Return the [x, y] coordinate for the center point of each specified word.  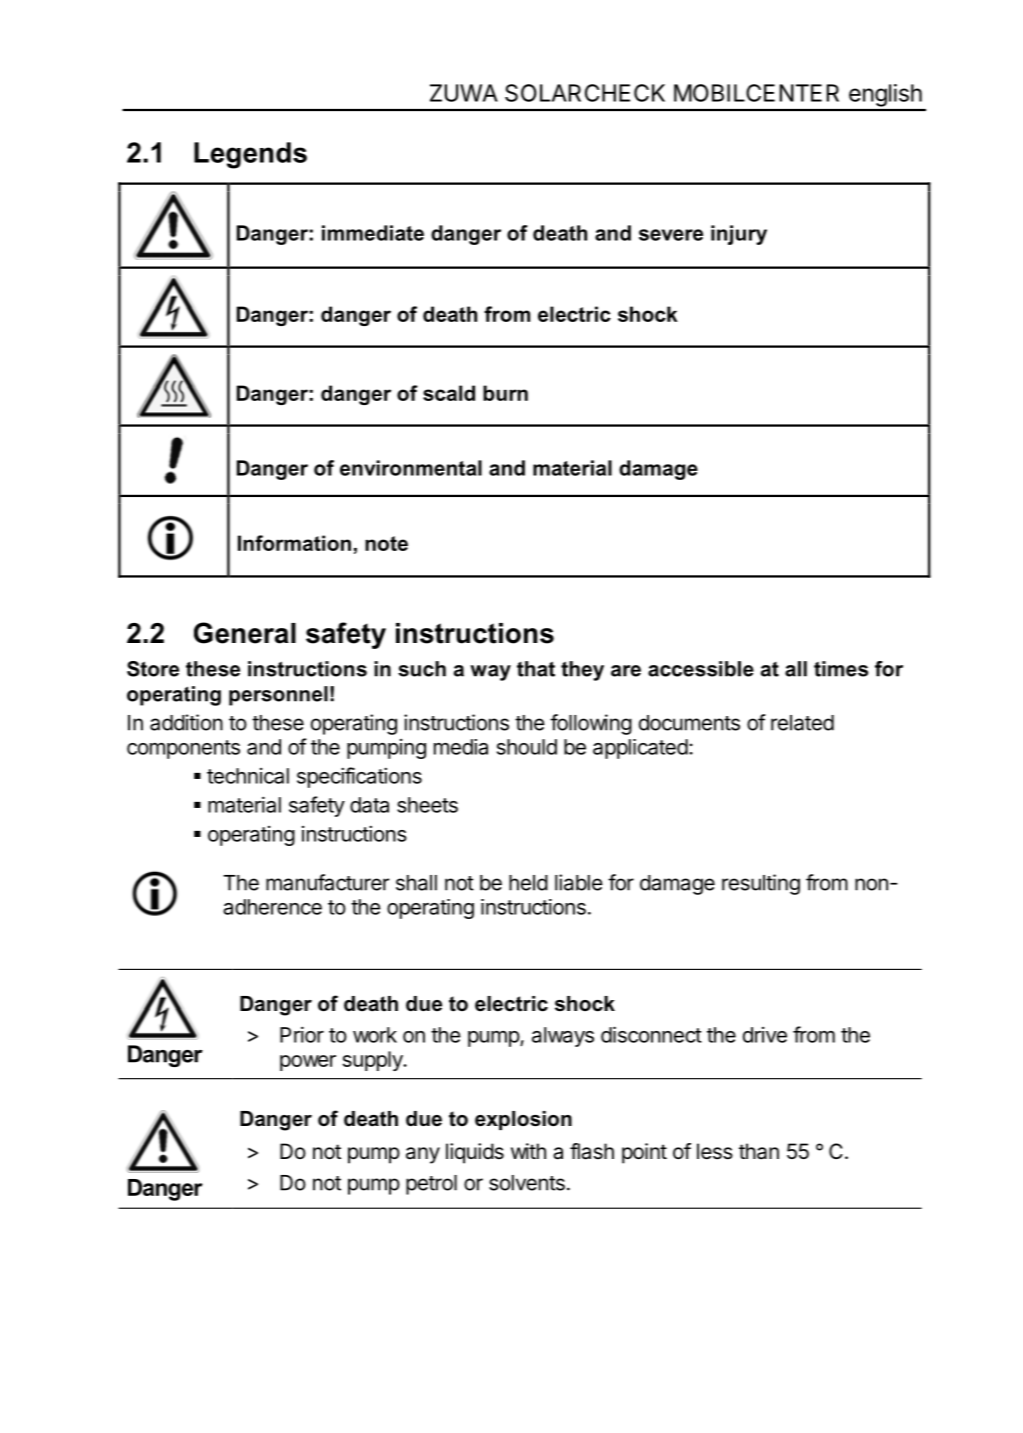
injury [739, 235]
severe [671, 235]
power [308, 1063]
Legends [250, 155]
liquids [475, 1153]
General [245, 633]
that [536, 669]
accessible [701, 669]
